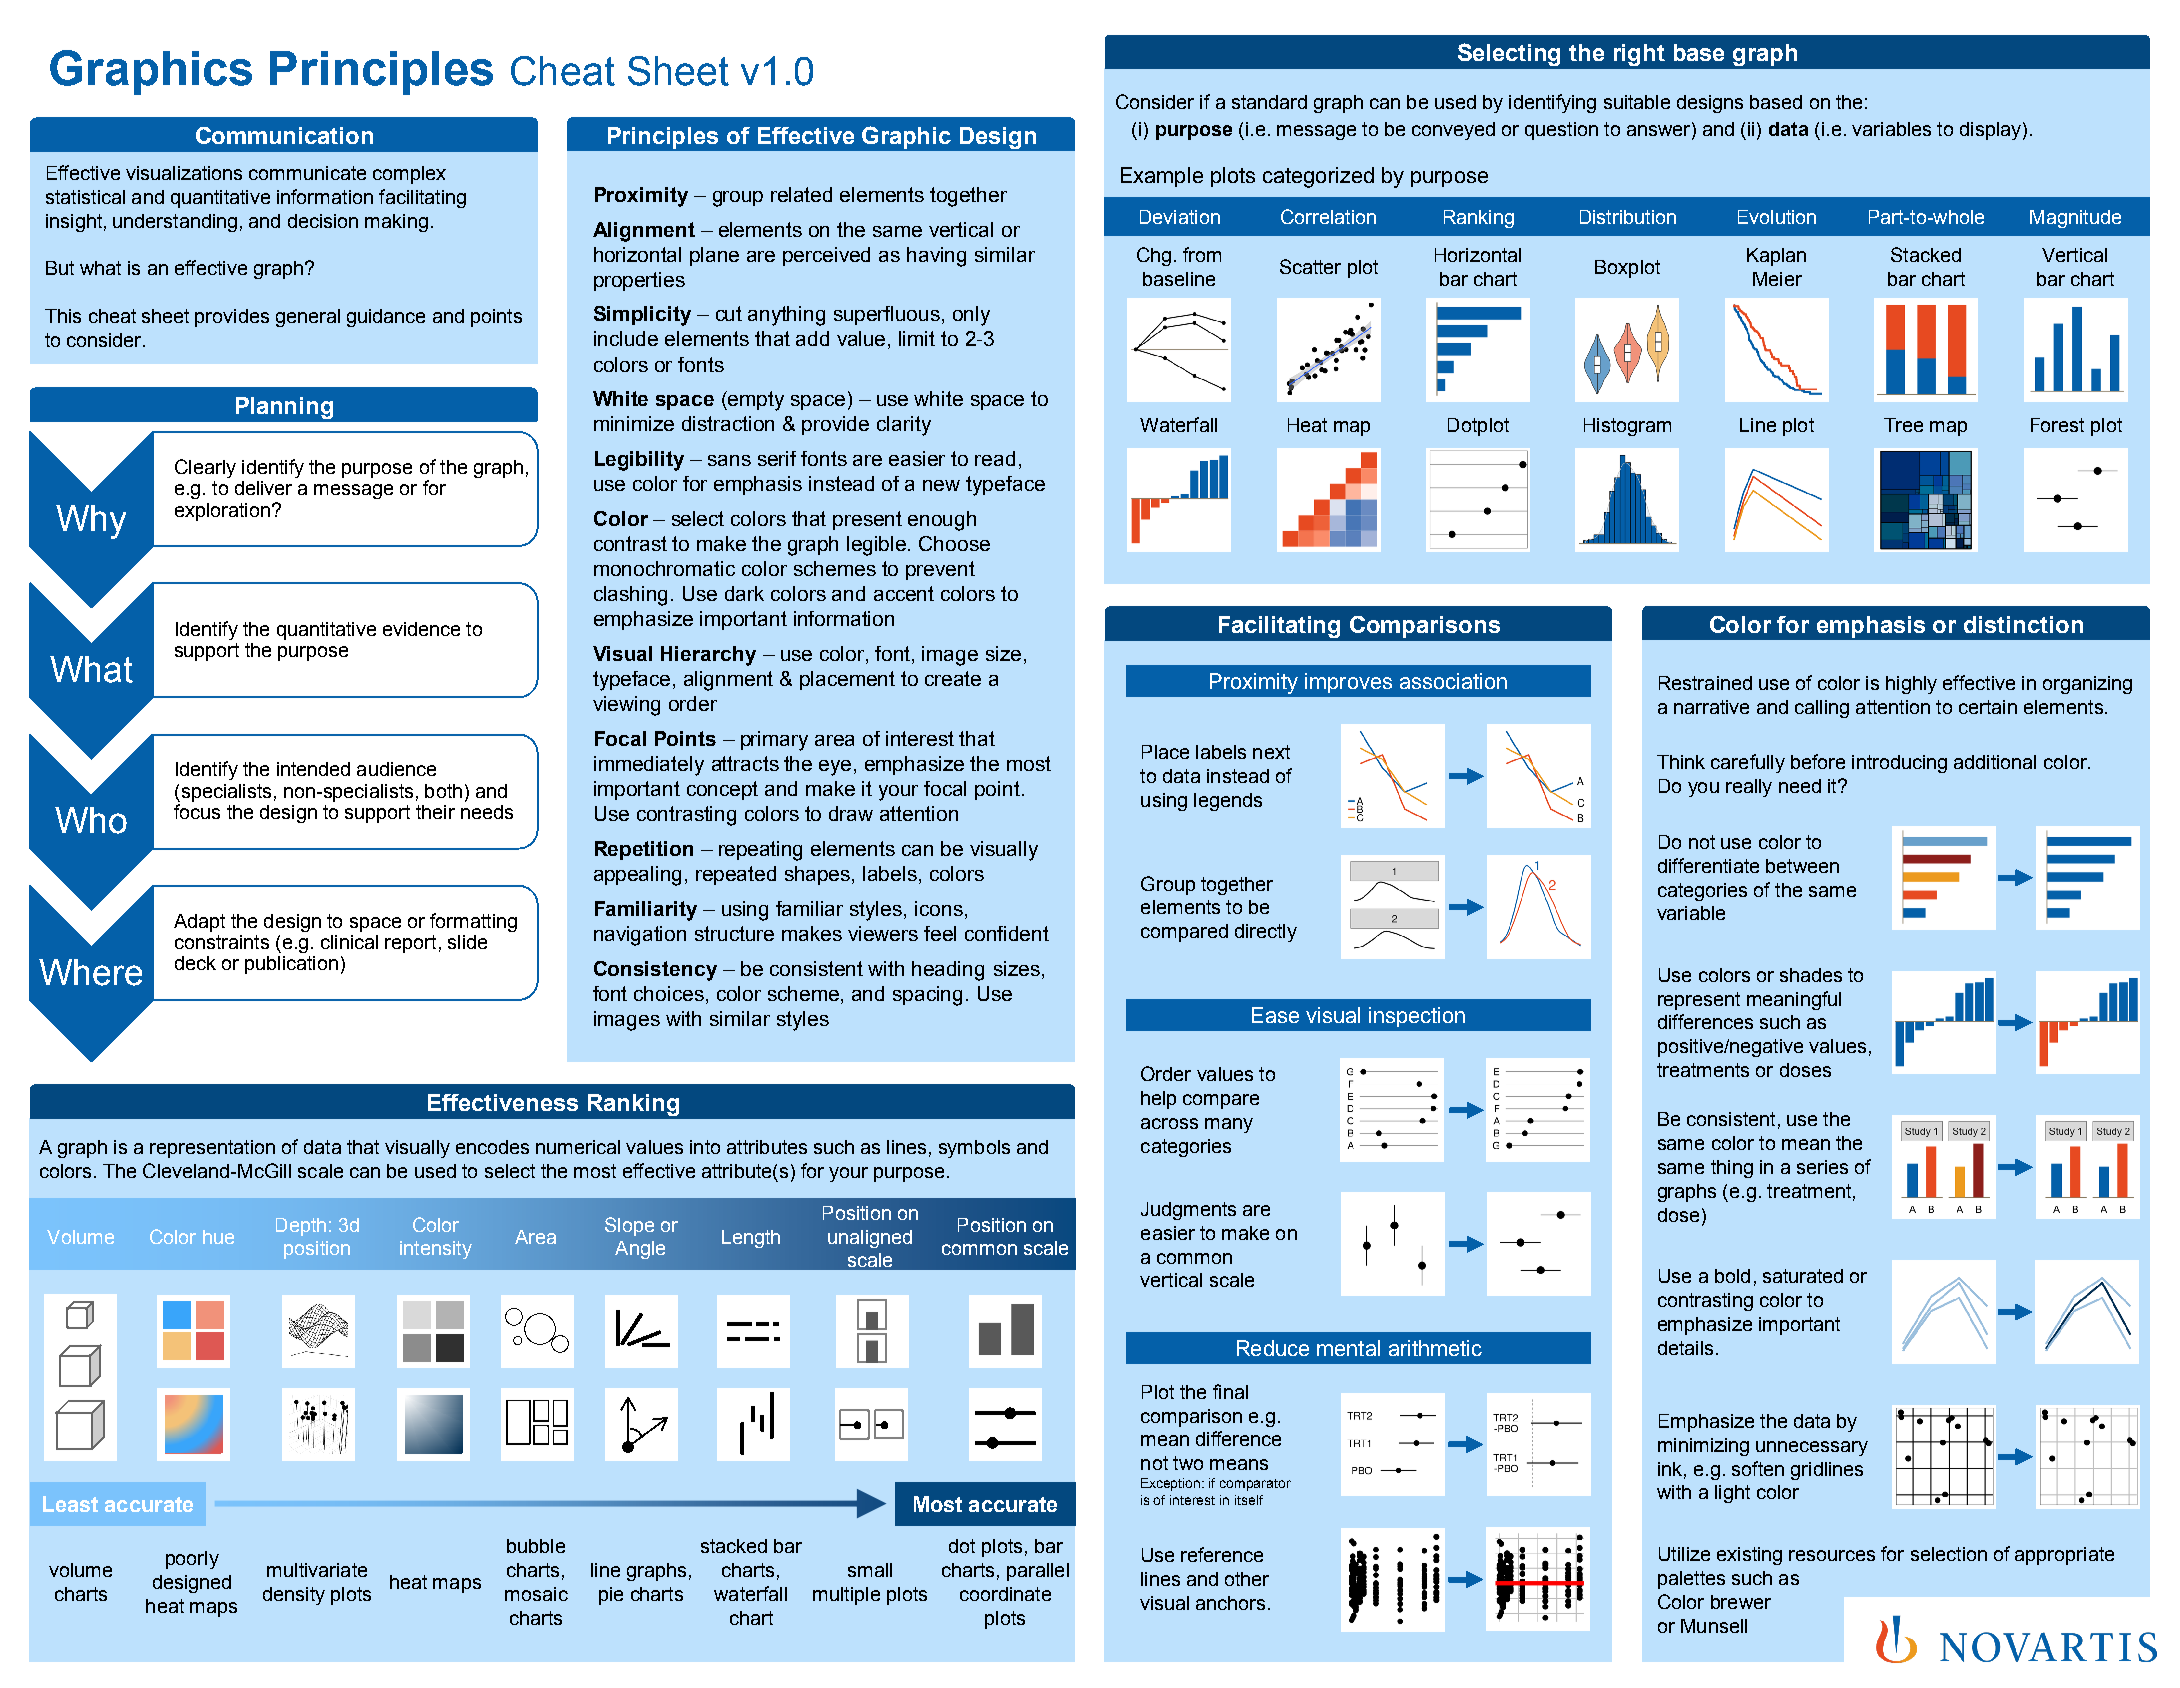 This image has height=1688, width=2180. I want to click on Example, so click(1162, 177).
